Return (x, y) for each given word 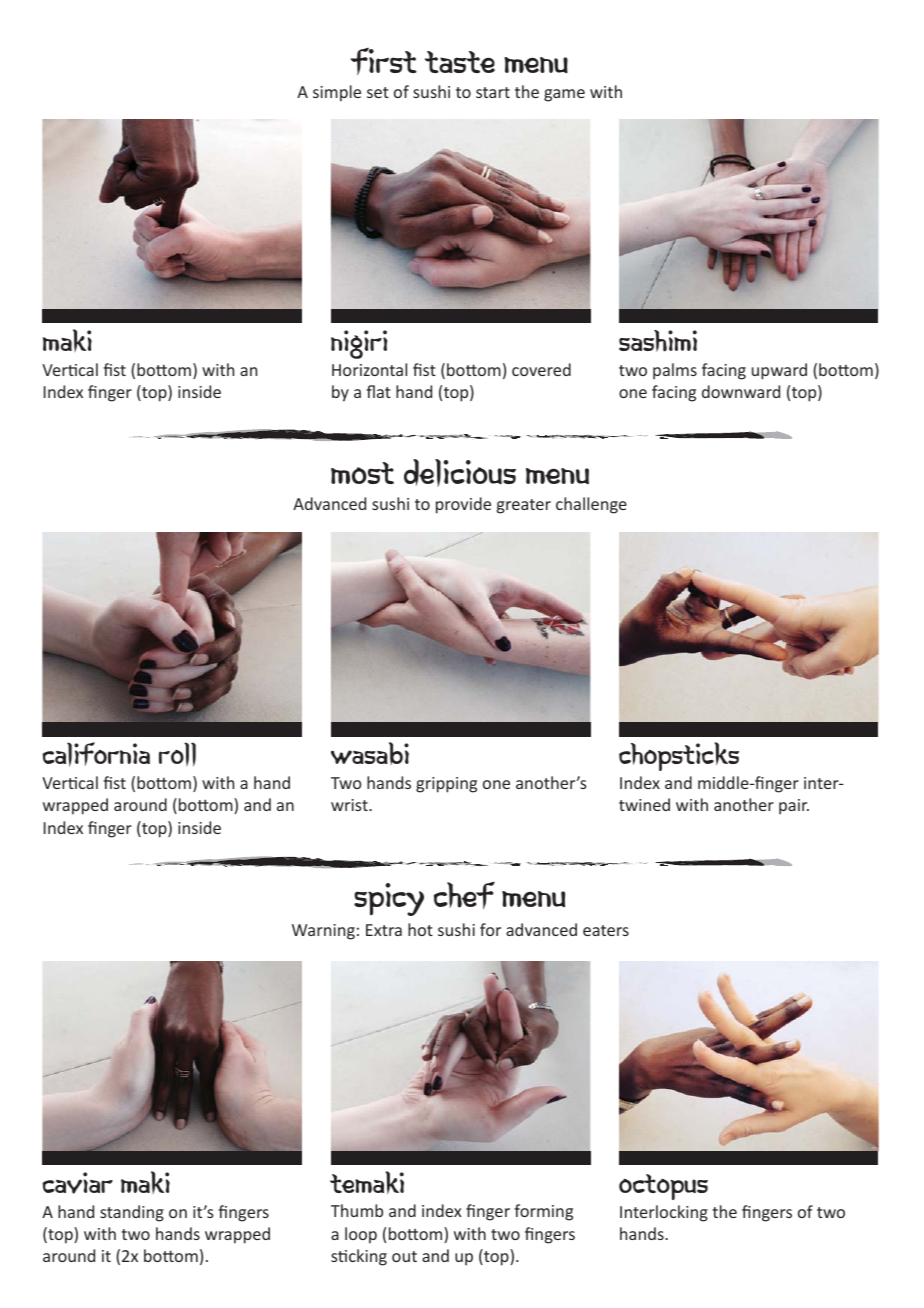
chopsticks (679, 756)
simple (337, 93)
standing (132, 1213)
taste (460, 62)
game (564, 95)
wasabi (370, 753)
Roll (177, 754)
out (404, 1256)
